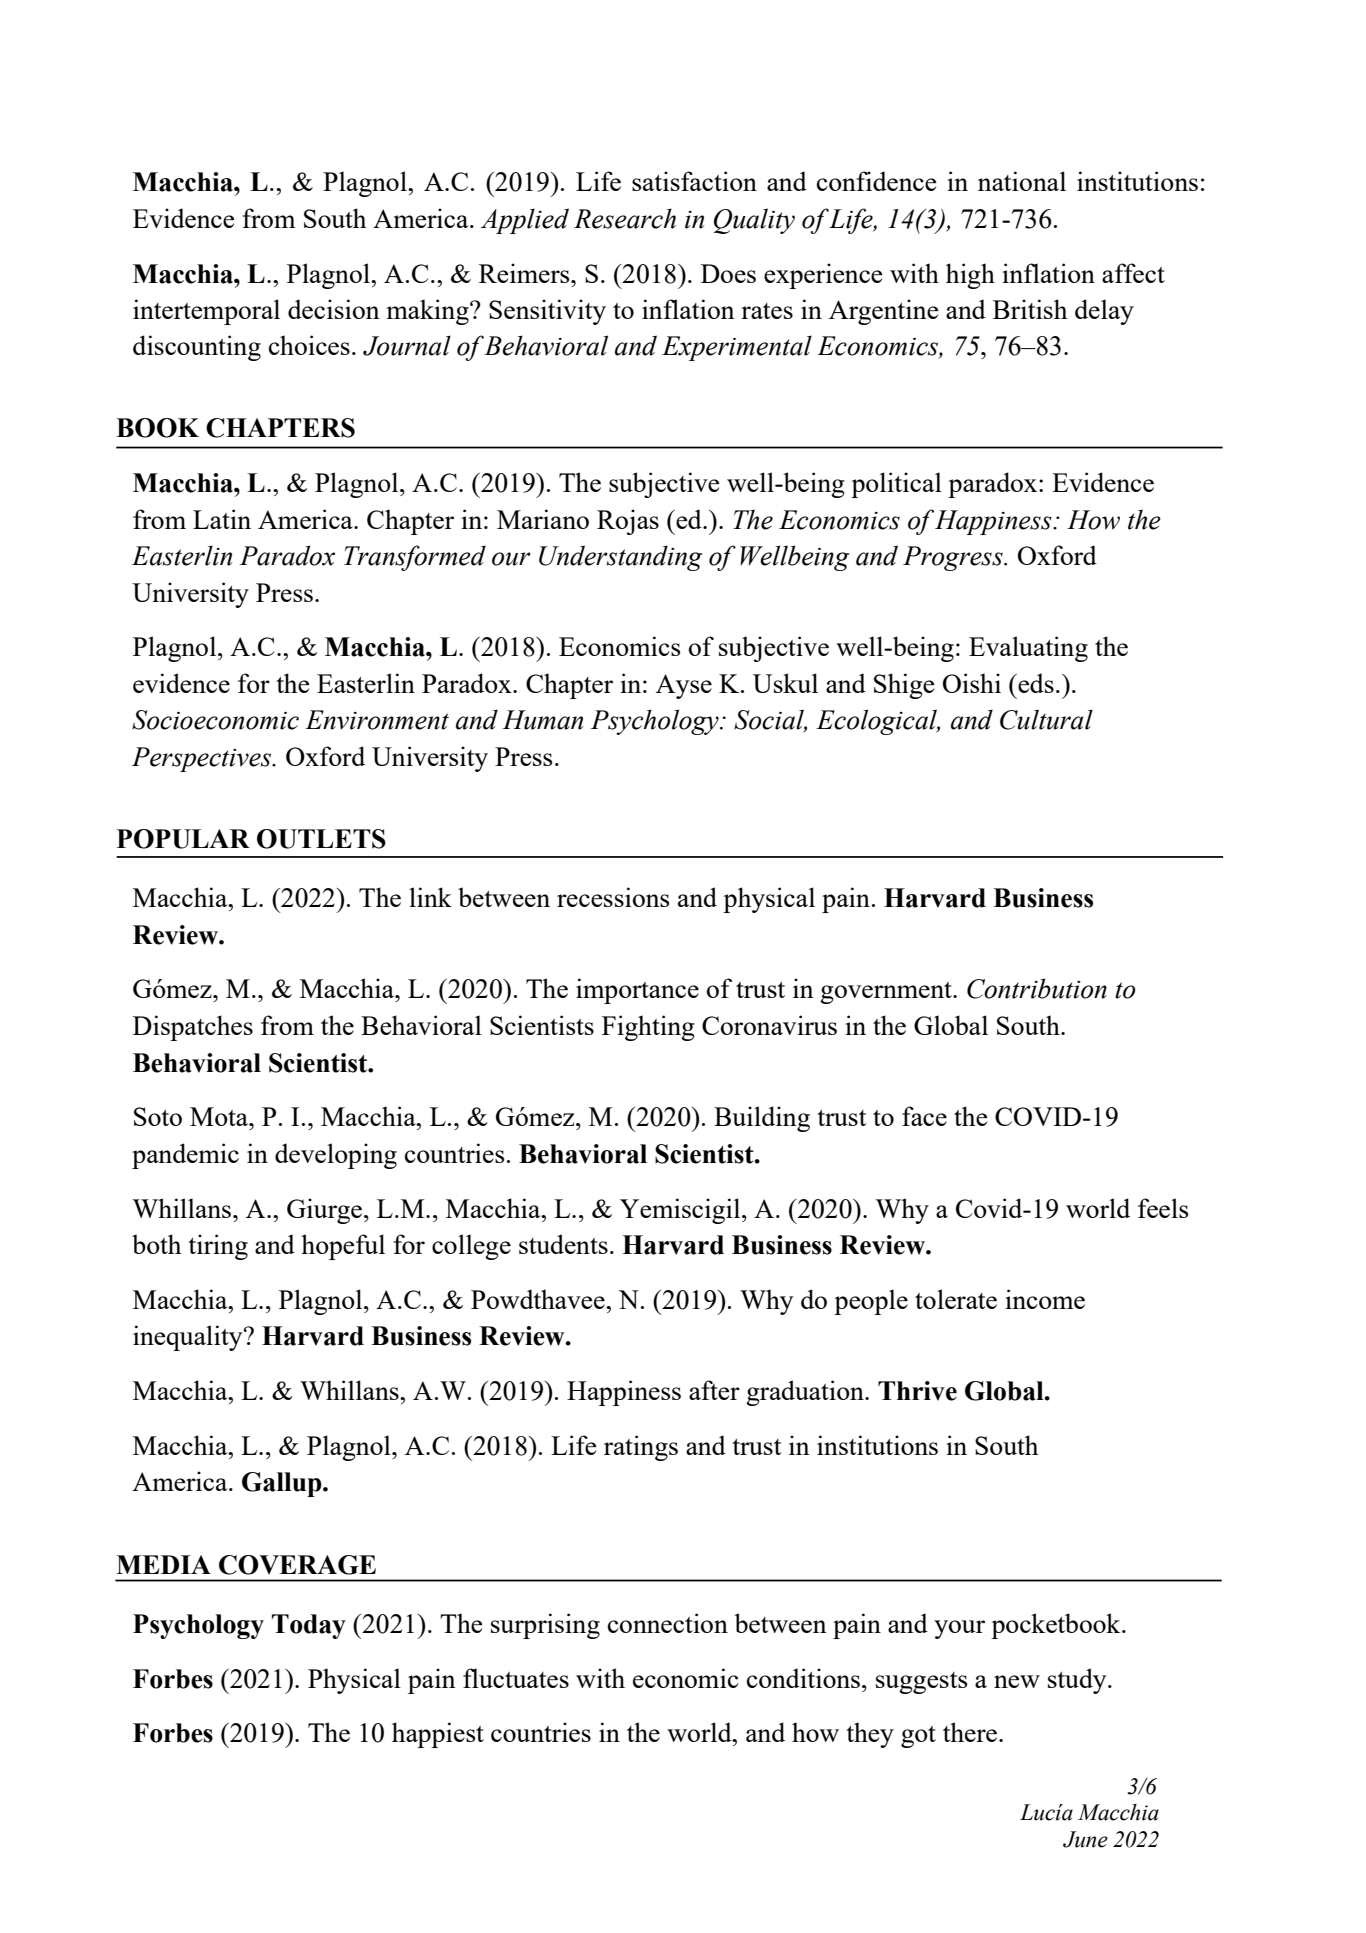 This page has height=1933, width=1366. I want to click on national, so click(1022, 181).
